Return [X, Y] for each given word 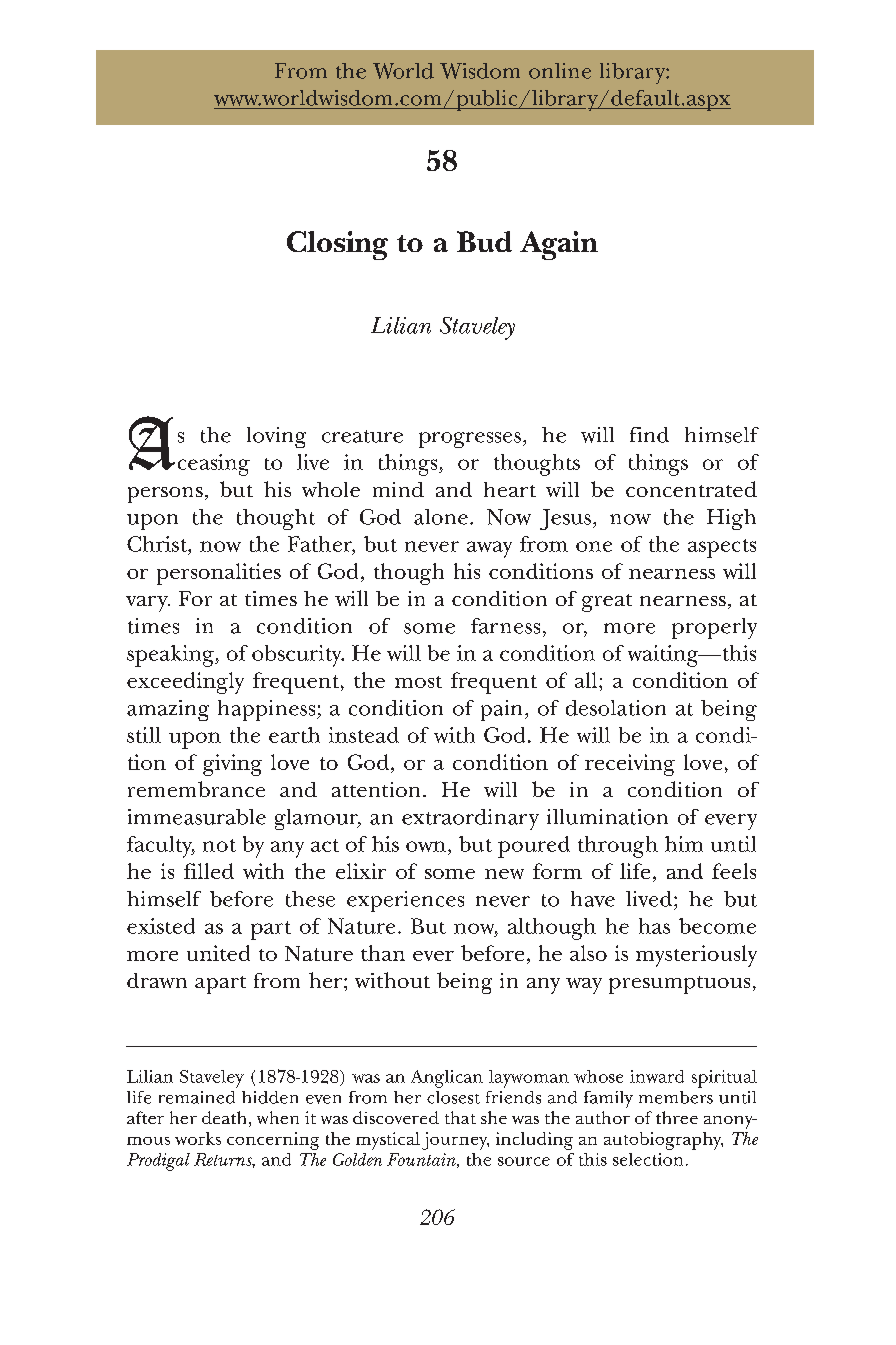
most [418, 682]
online [560, 71]
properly [714, 628]
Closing [337, 245]
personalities [219, 574]
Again [559, 245]
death [224, 1117]
